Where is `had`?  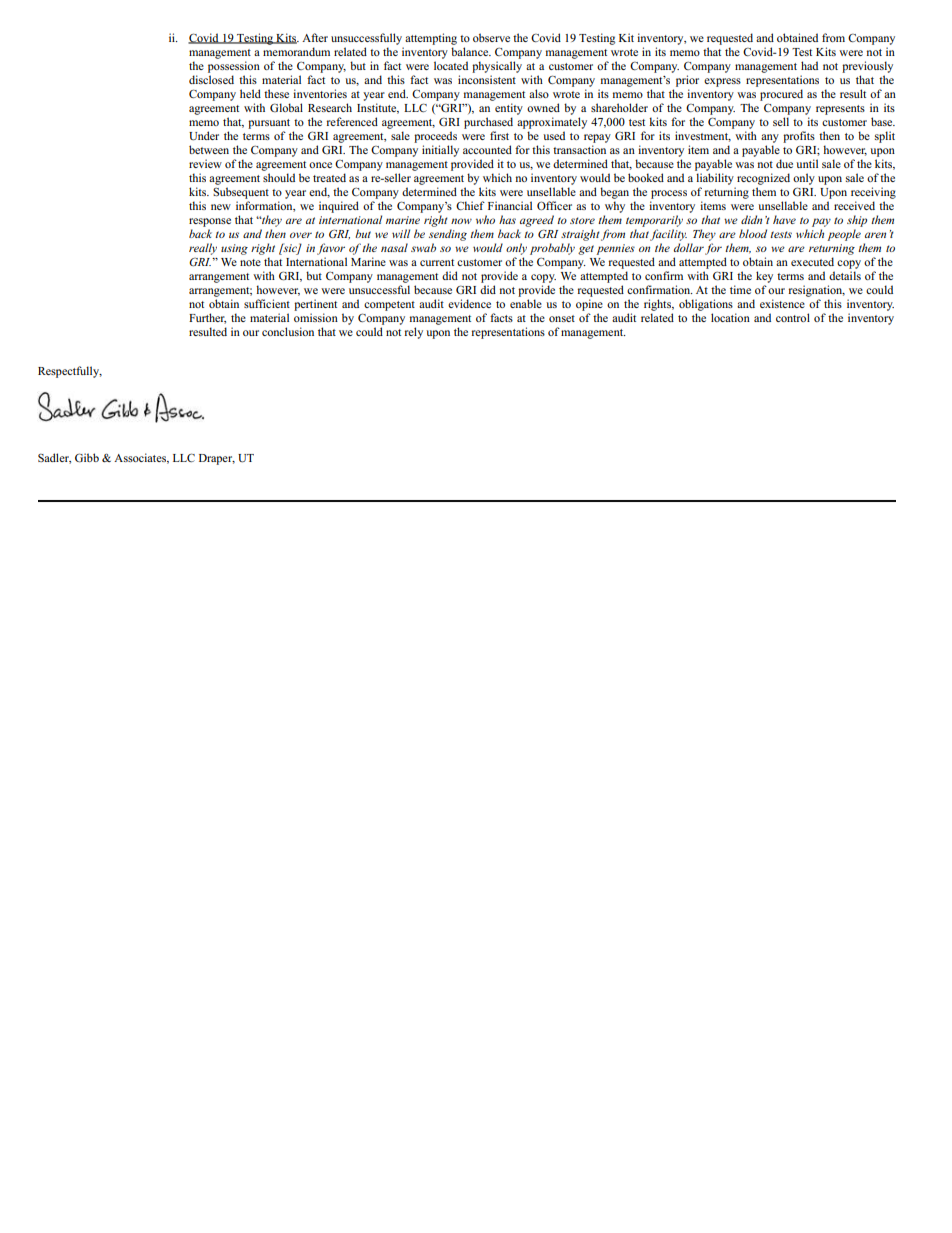
had is located at coordinates (809, 65).
